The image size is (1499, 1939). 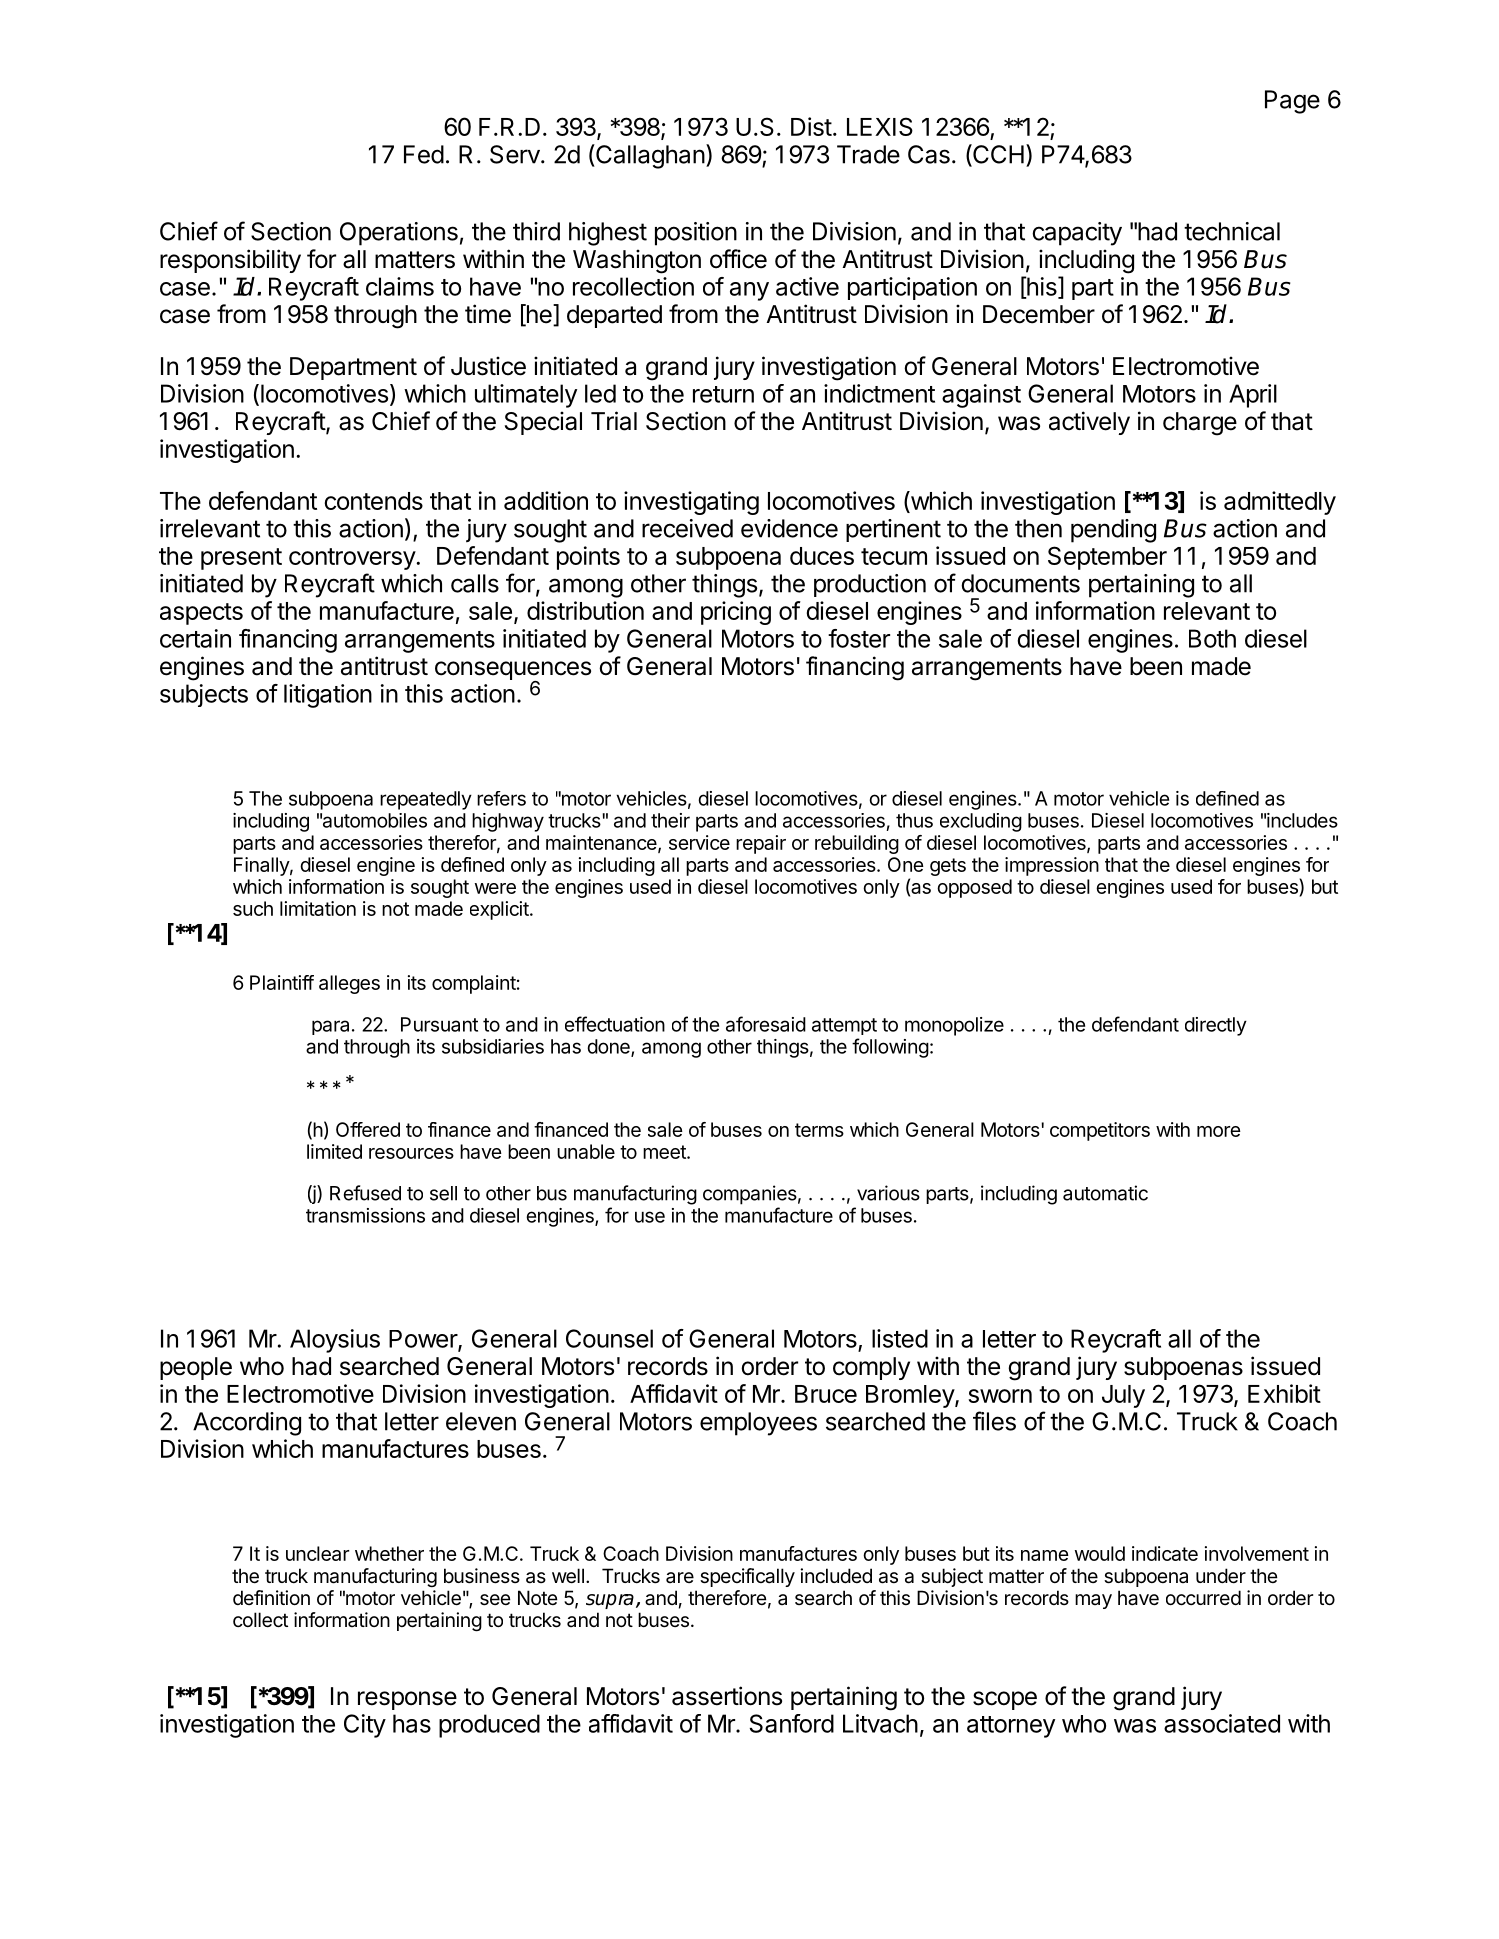 What do you see at coordinates (649, 156) in the screenshot?
I see `Callaghan` at bounding box center [649, 156].
